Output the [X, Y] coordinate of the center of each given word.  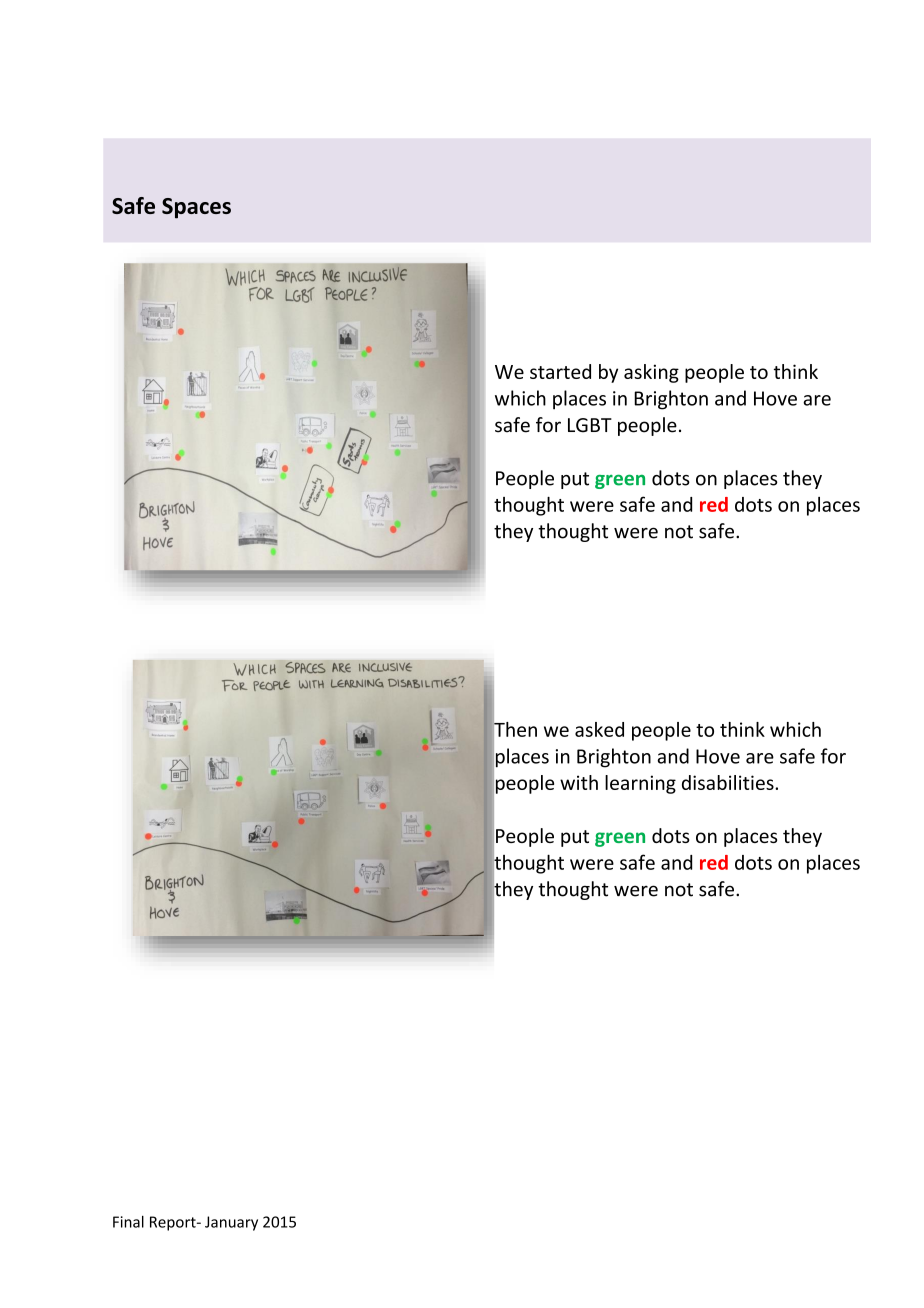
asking [651, 373]
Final [128, 1222]
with [579, 782]
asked [599, 729]
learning [640, 784]
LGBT [590, 425]
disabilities [729, 782]
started [560, 371]
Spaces [196, 208]
